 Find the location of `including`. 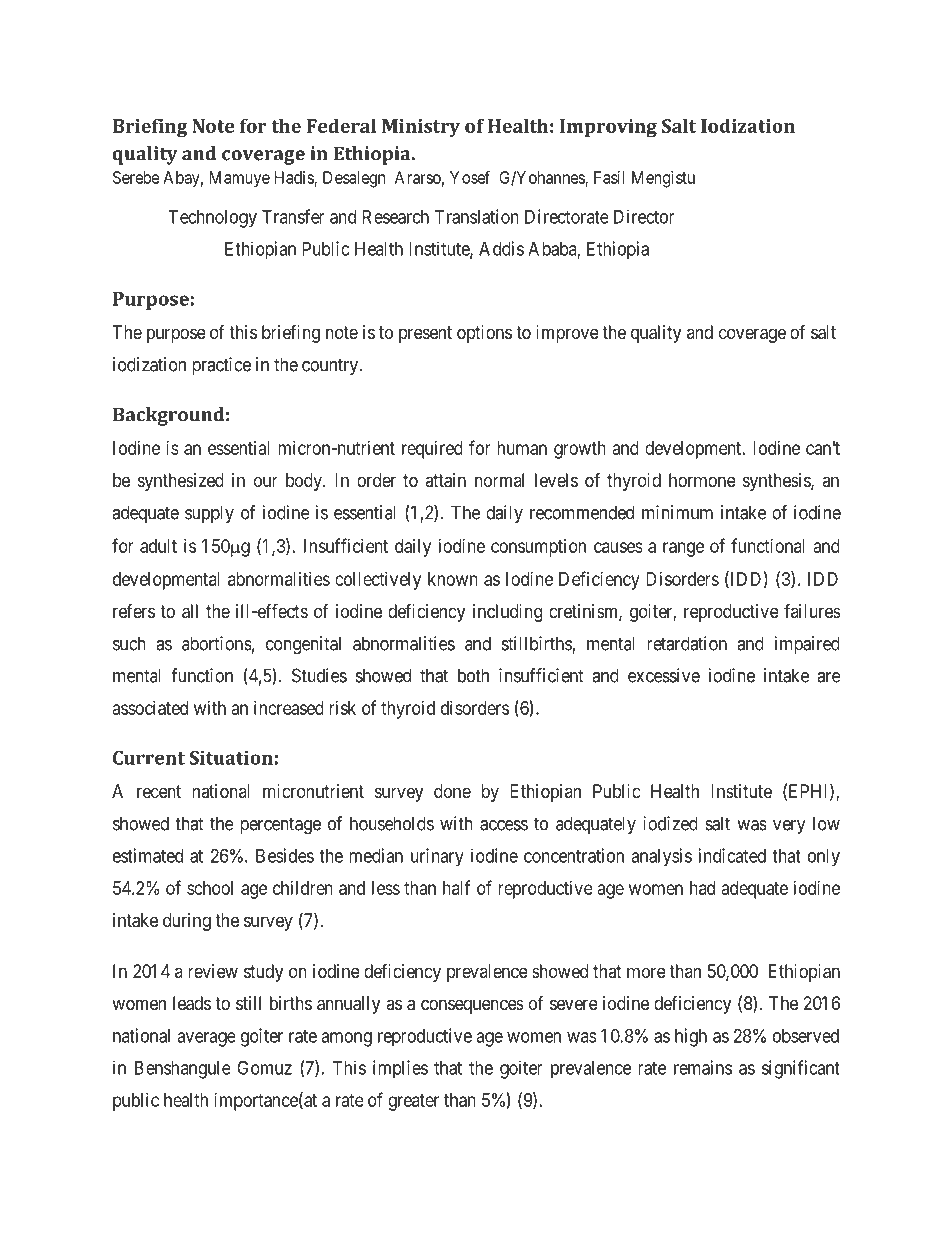

including is located at coordinates (507, 613).
